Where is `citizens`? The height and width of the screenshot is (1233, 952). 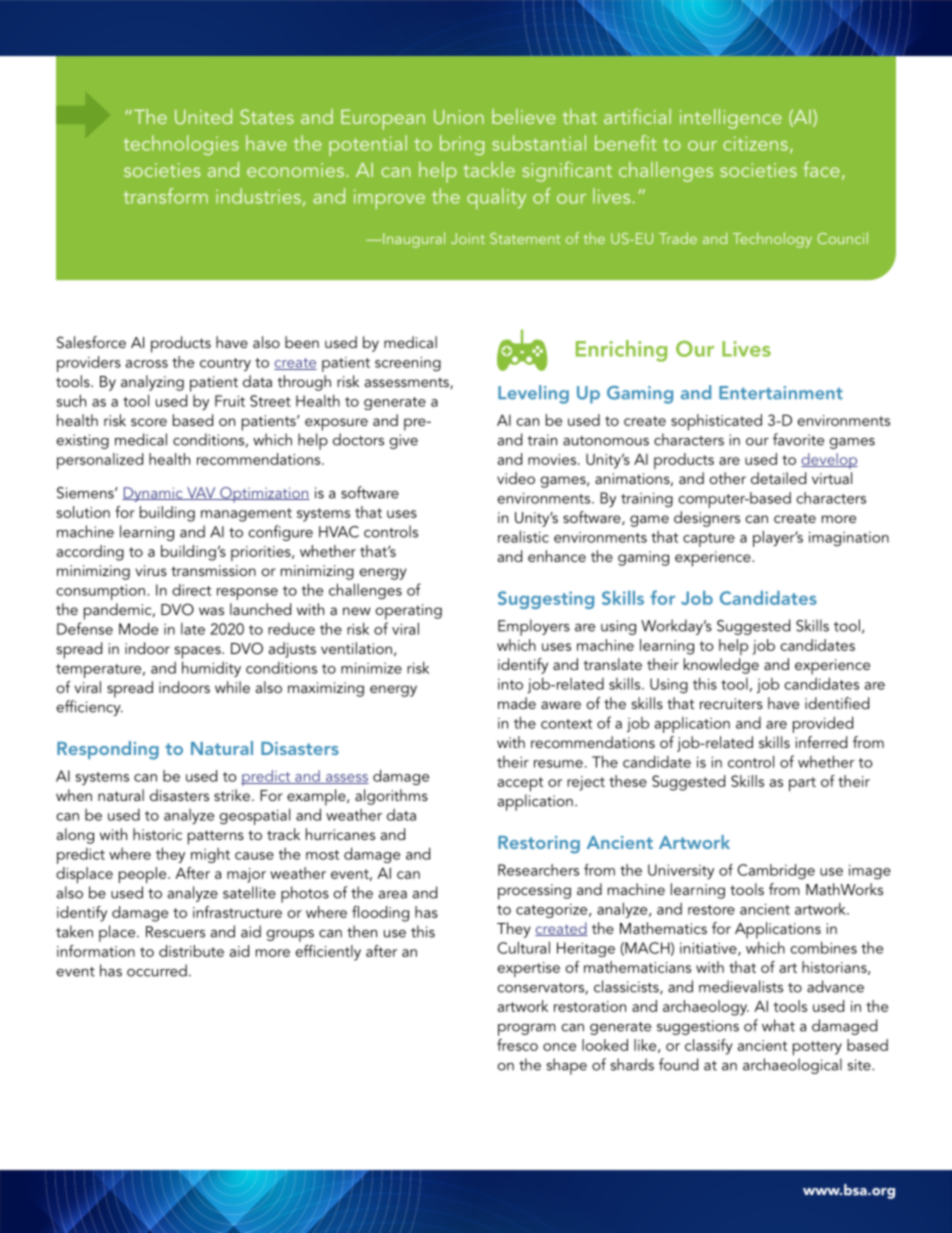
citizens is located at coordinates (755, 143).
